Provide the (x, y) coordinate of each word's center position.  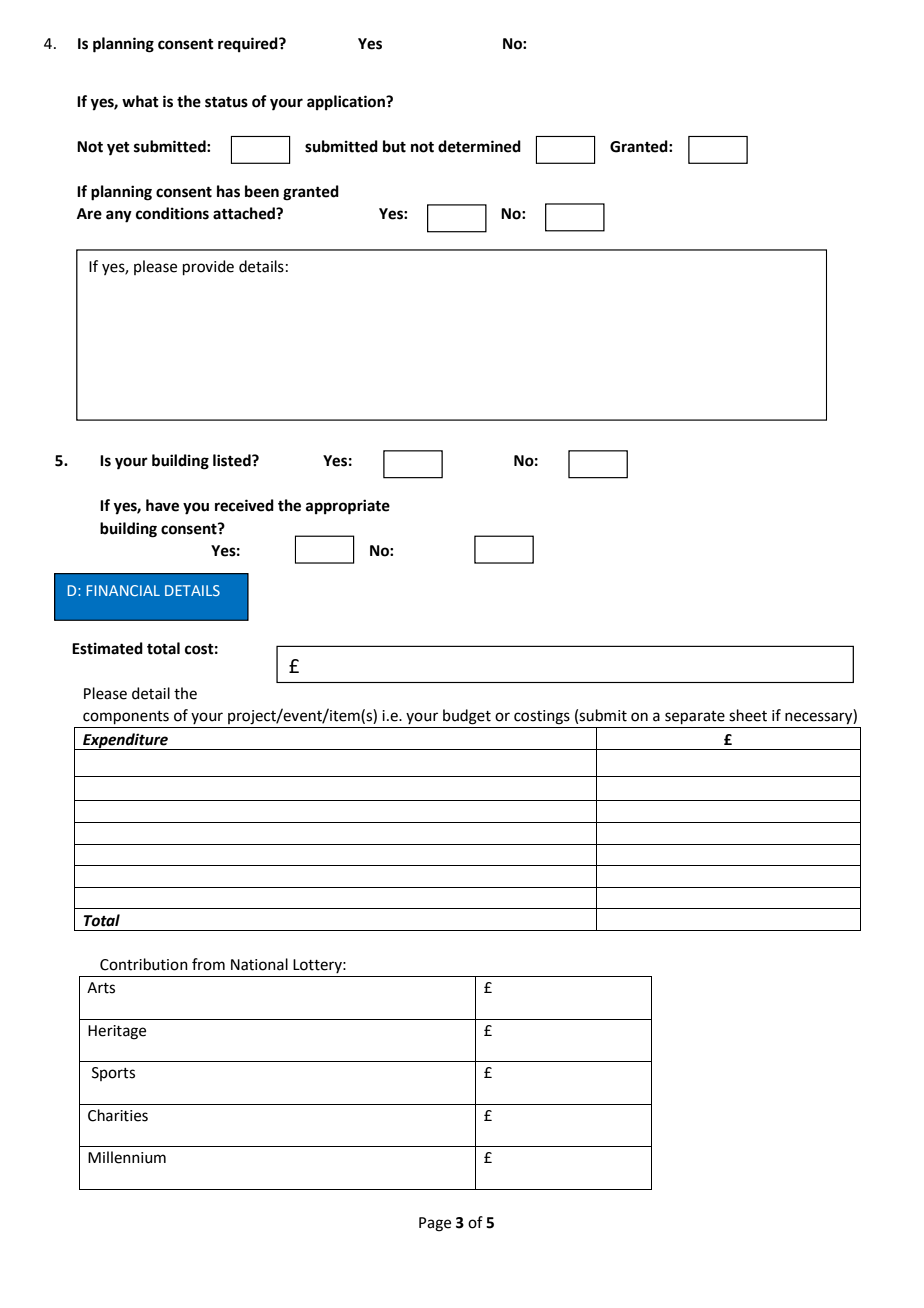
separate (695, 717)
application (347, 103)
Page (435, 1224)
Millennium (127, 1157)
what (140, 101)
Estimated (107, 648)
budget (467, 717)
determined (479, 146)
